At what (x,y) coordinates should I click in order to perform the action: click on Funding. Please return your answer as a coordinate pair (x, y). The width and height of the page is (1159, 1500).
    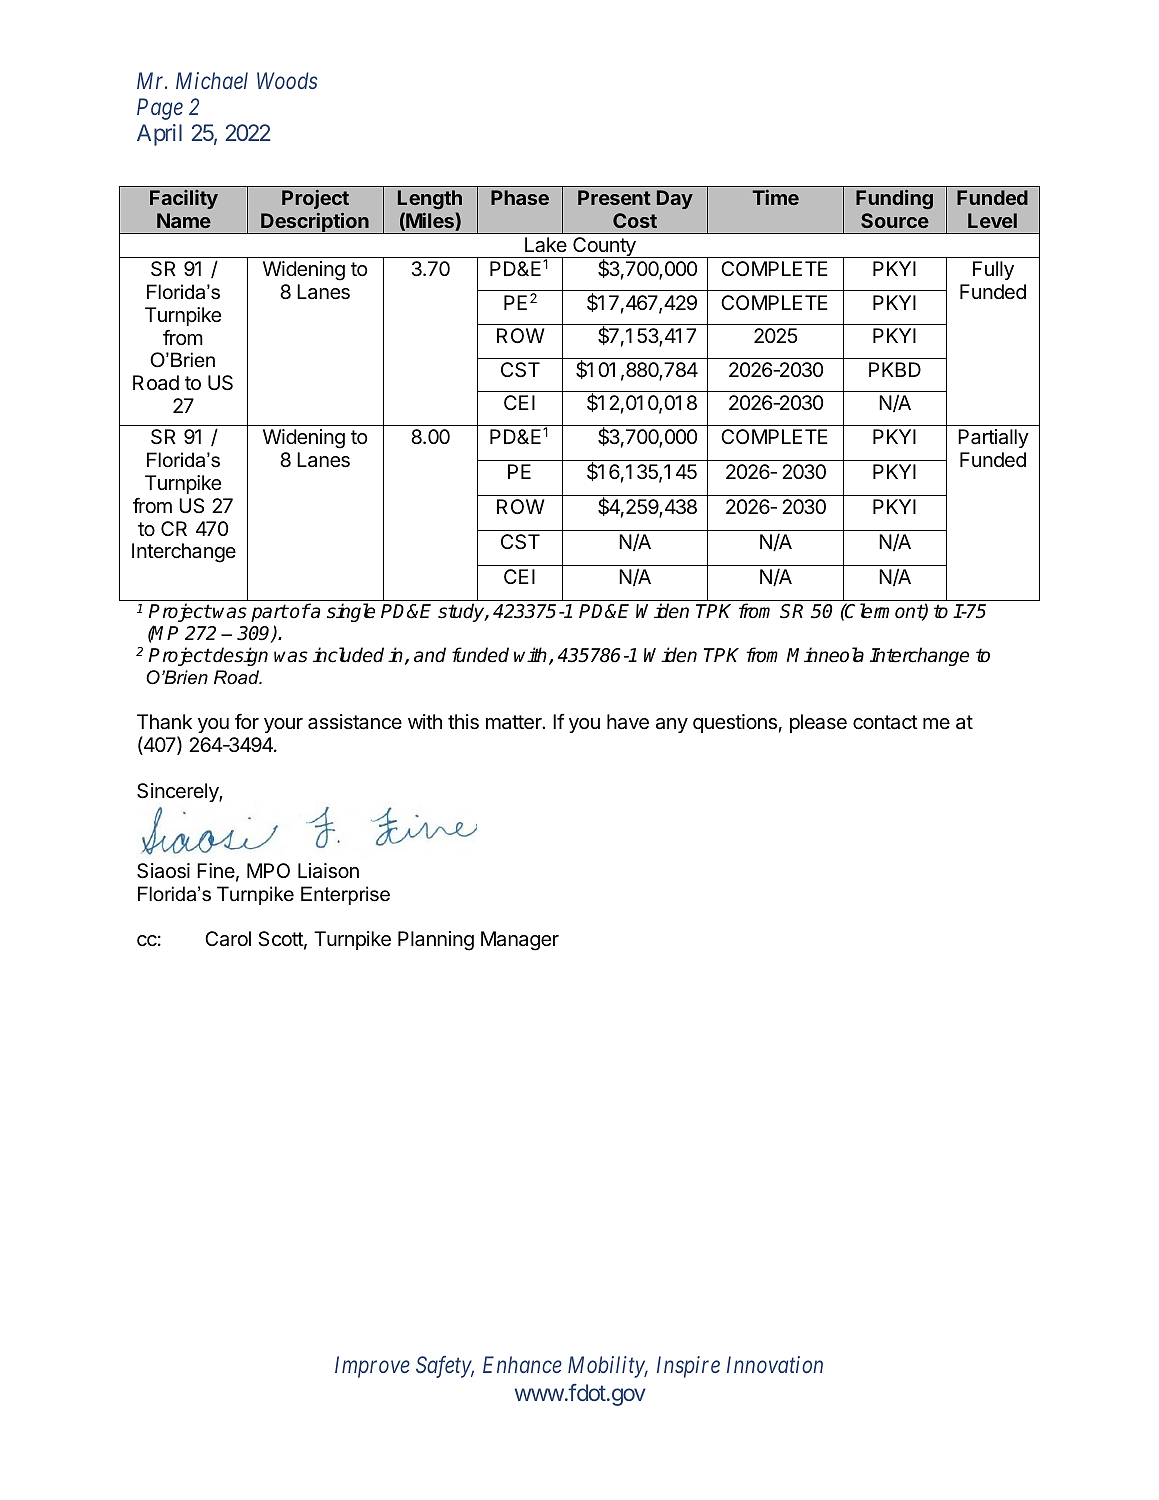
    Looking at the image, I should click on (894, 200).
